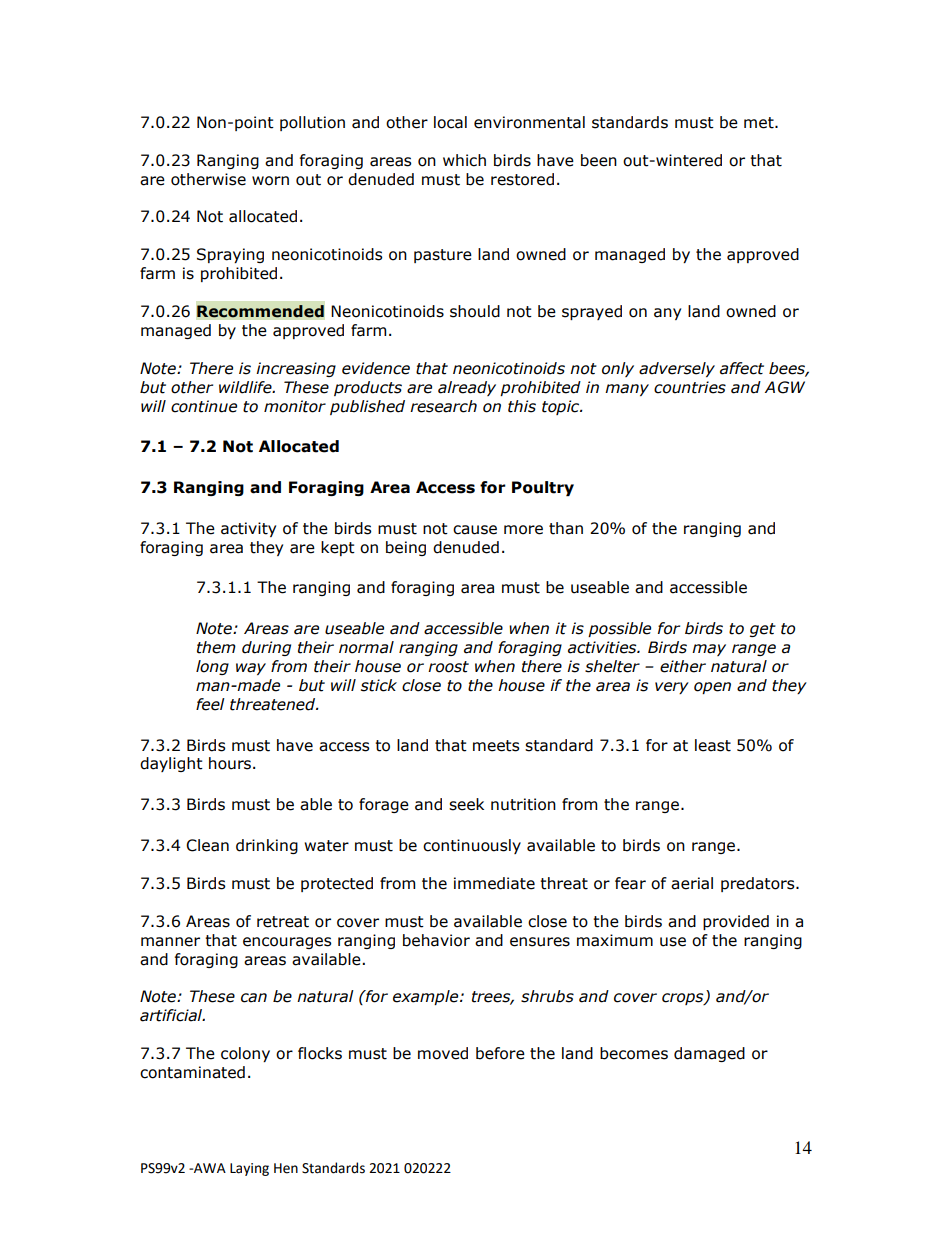 The width and height of the page is (952, 1233). Describe the element at coordinates (709, 650) in the page. I see `may` at that location.
